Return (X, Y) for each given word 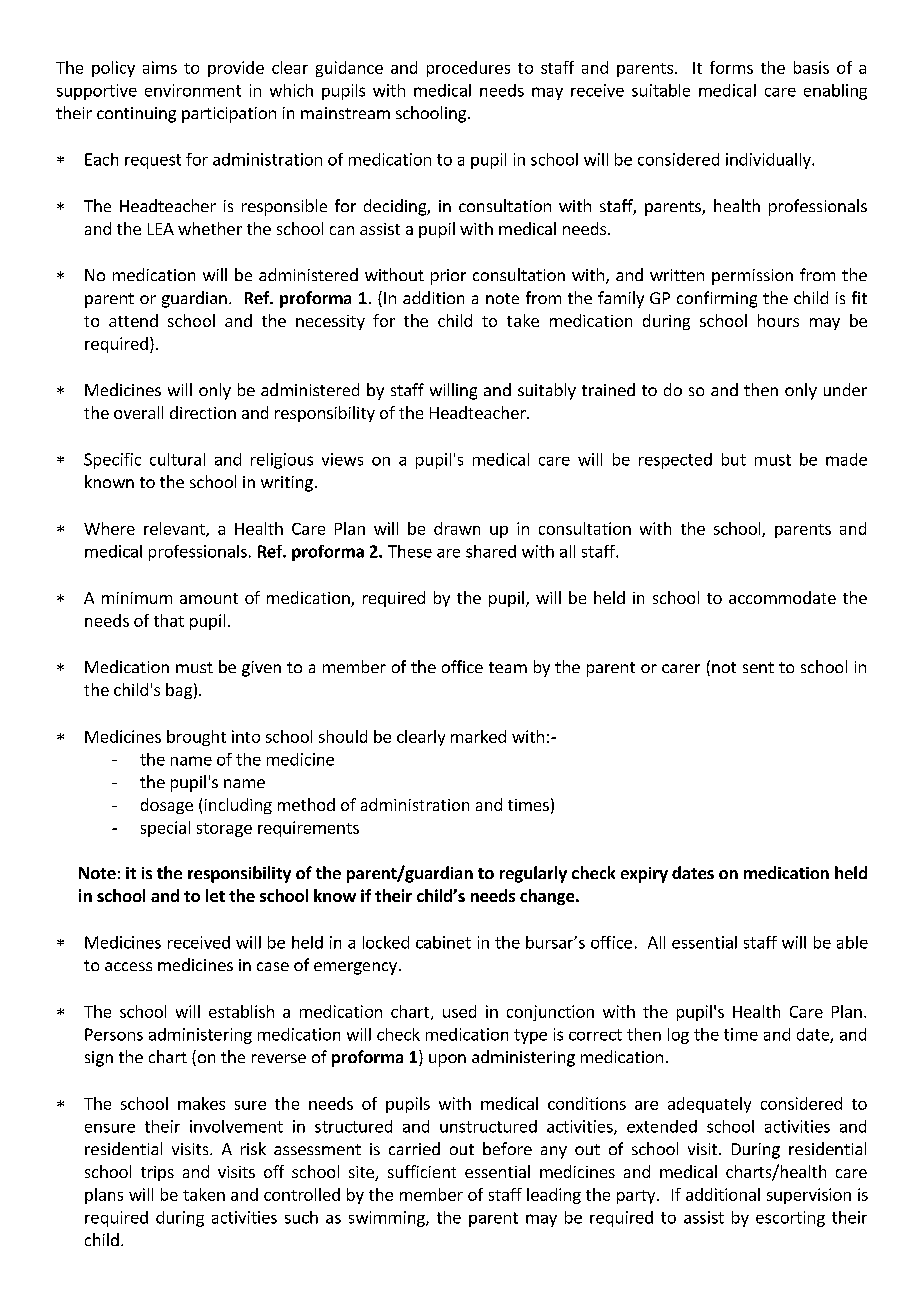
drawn (457, 528)
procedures (468, 69)
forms (731, 67)
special (165, 829)
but (734, 459)
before (507, 1148)
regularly (533, 874)
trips (157, 1173)
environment (193, 90)
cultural (177, 459)
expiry (644, 875)
